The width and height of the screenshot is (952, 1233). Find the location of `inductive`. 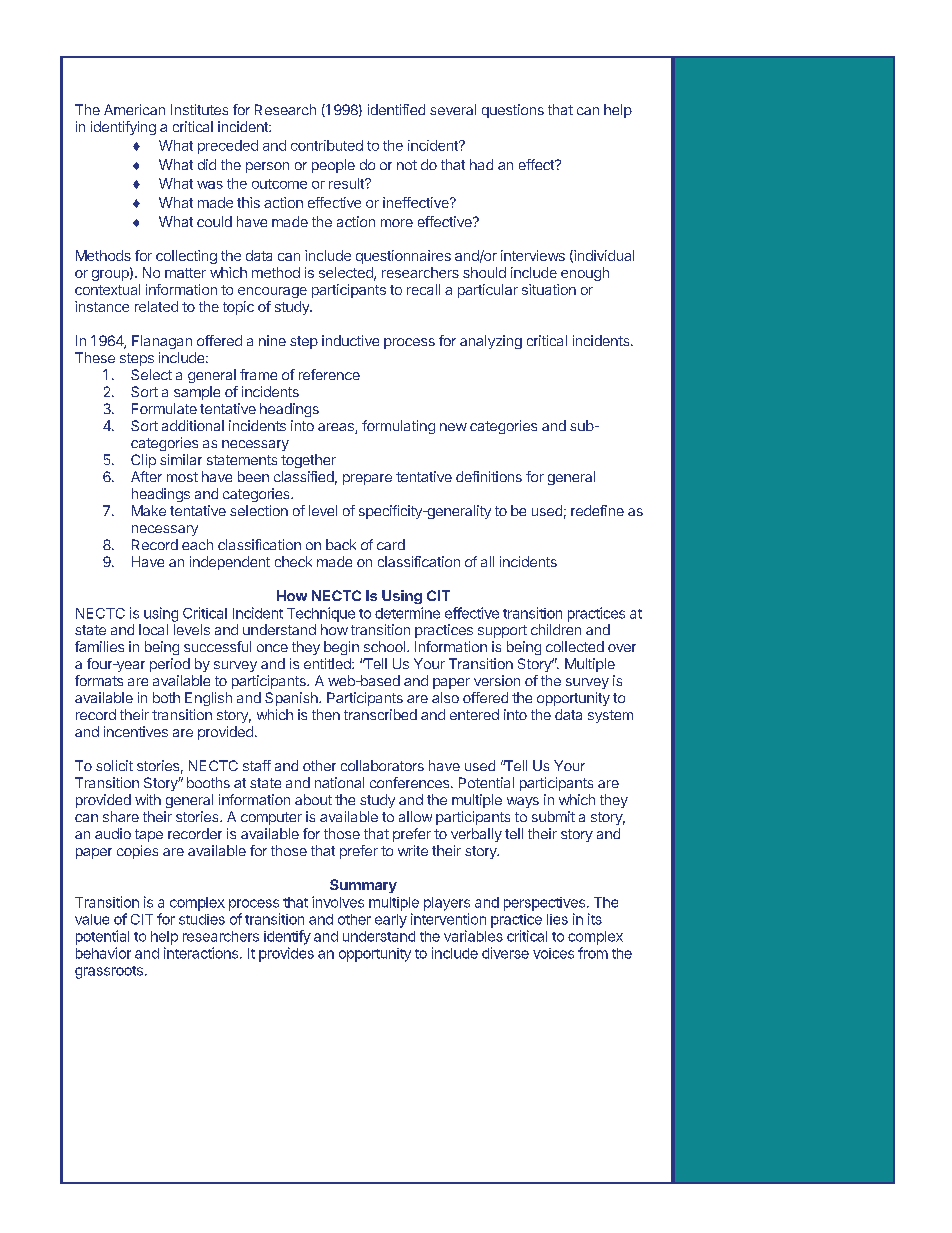

inductive is located at coordinates (350, 340).
